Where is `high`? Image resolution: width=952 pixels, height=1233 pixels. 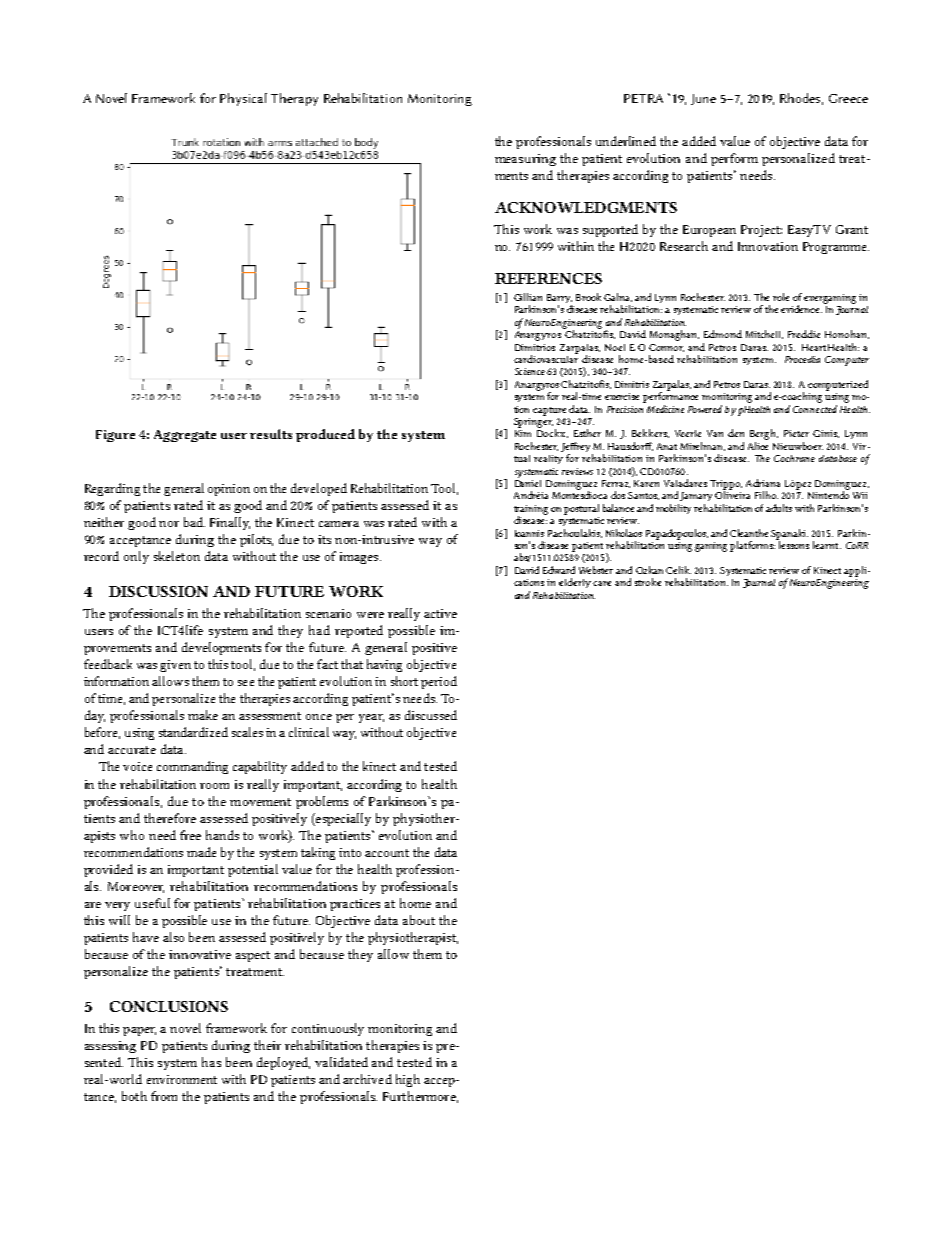 high is located at coordinates (408, 1080).
